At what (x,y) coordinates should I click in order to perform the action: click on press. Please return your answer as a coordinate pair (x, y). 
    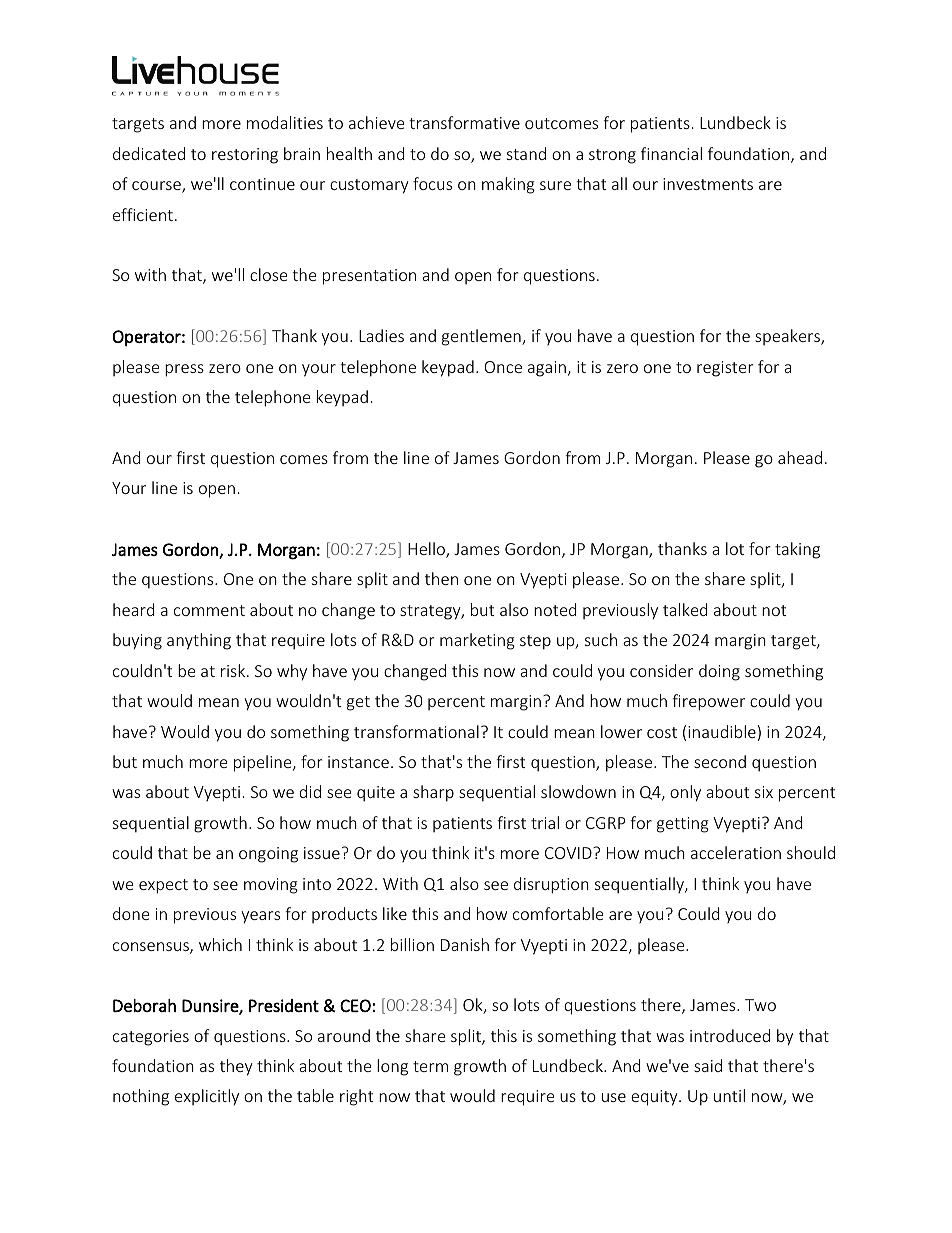
    Looking at the image, I should click on (184, 370).
